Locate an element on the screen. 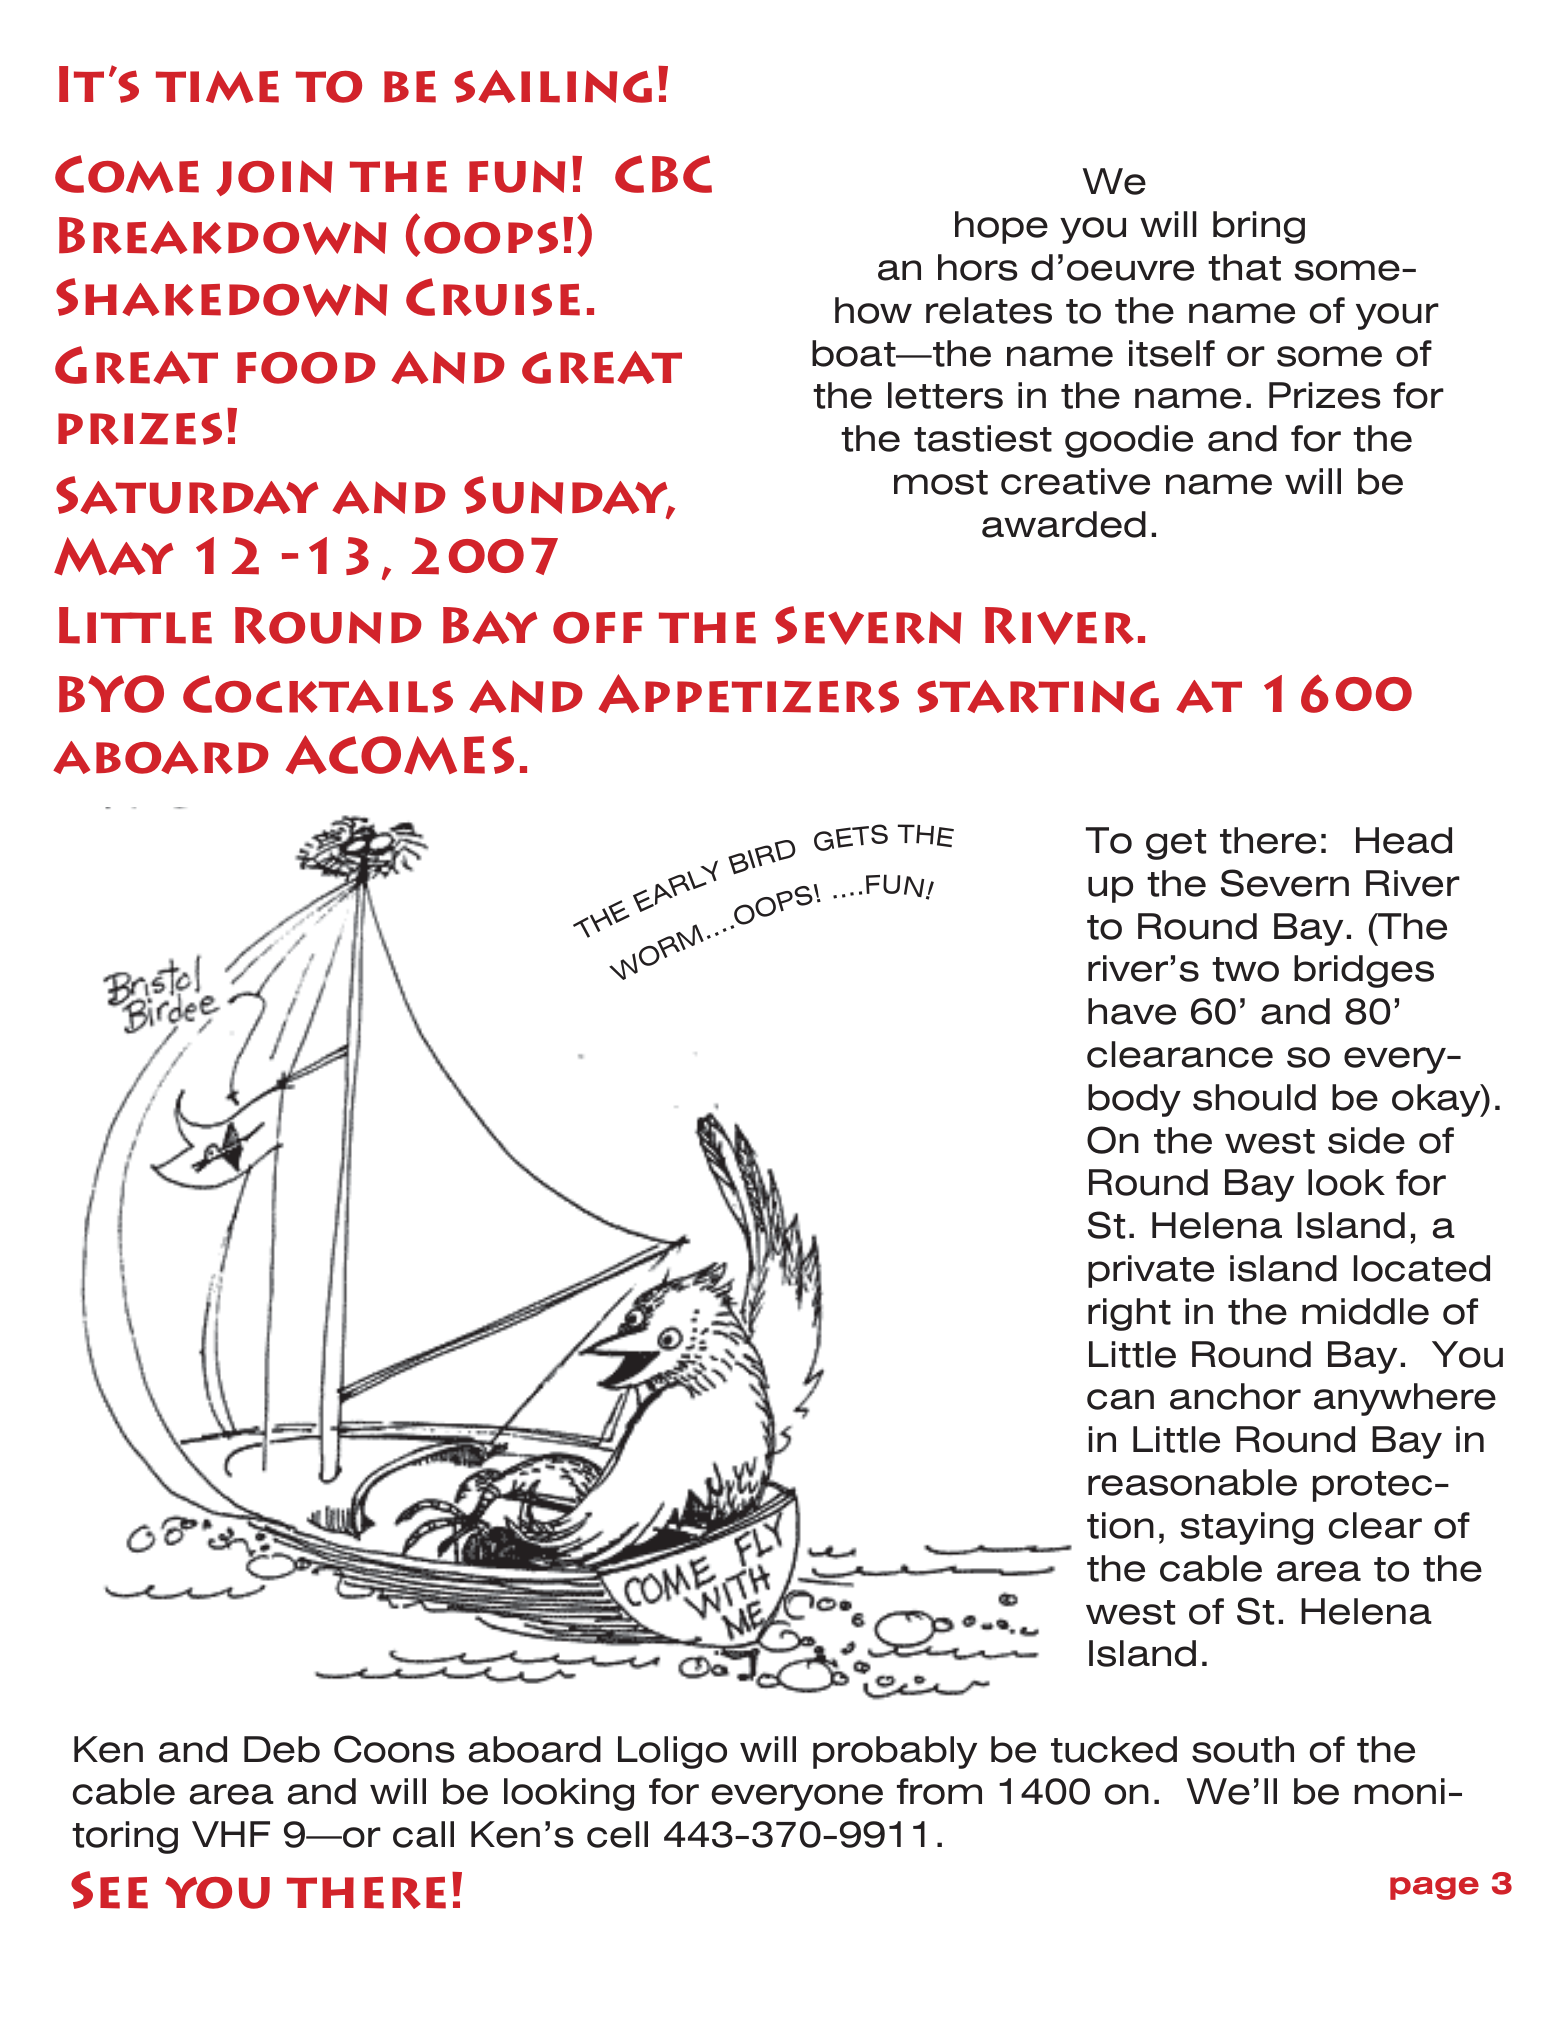 The image size is (1559, 2018). off is located at coordinates (597, 628).
